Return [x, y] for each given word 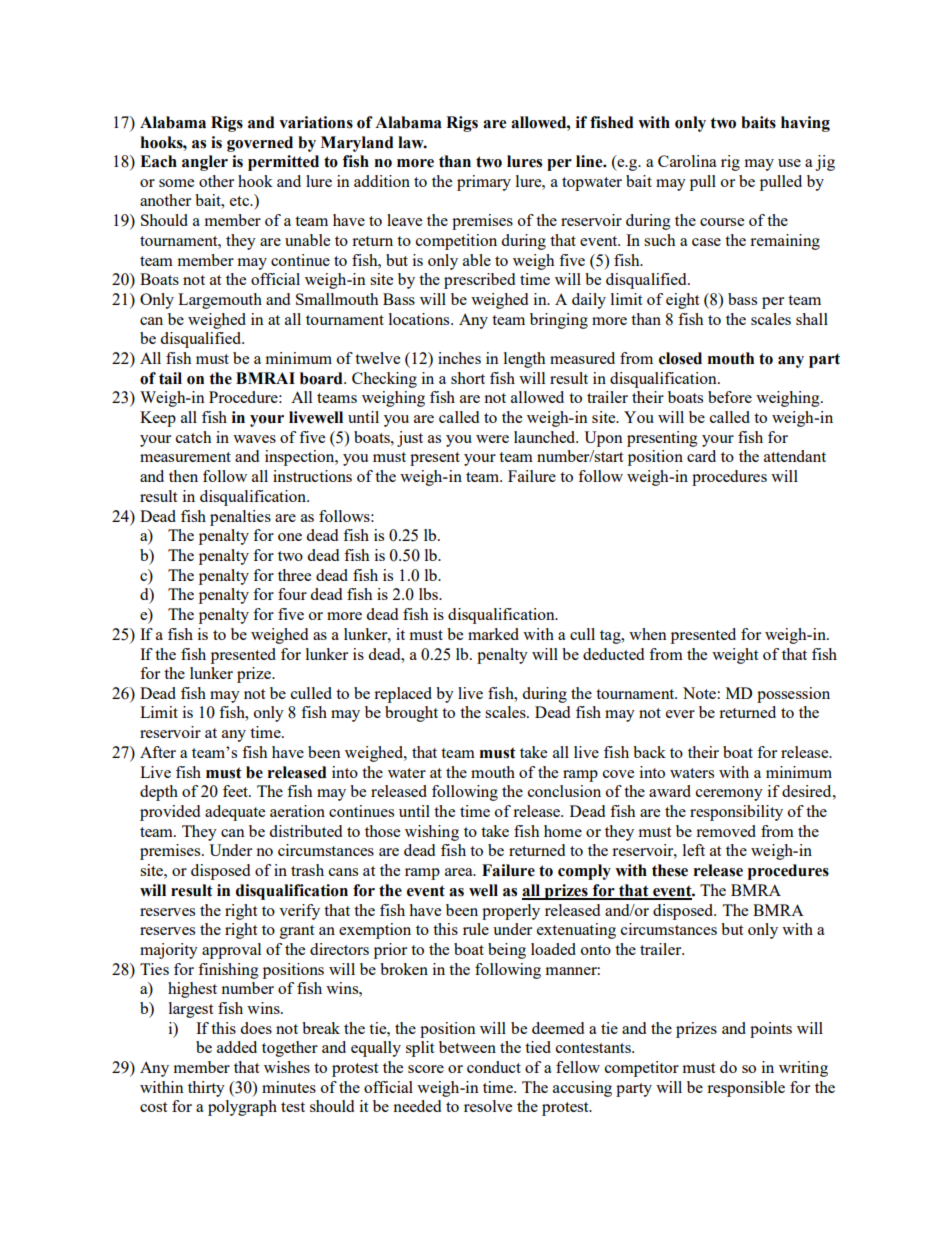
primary [484, 183]
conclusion [564, 791]
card [701, 456]
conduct [494, 1067]
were [492, 439]
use [789, 163]
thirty [206, 1089]
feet [236, 791]
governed [260, 144]
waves [254, 439]
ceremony [729, 795]
